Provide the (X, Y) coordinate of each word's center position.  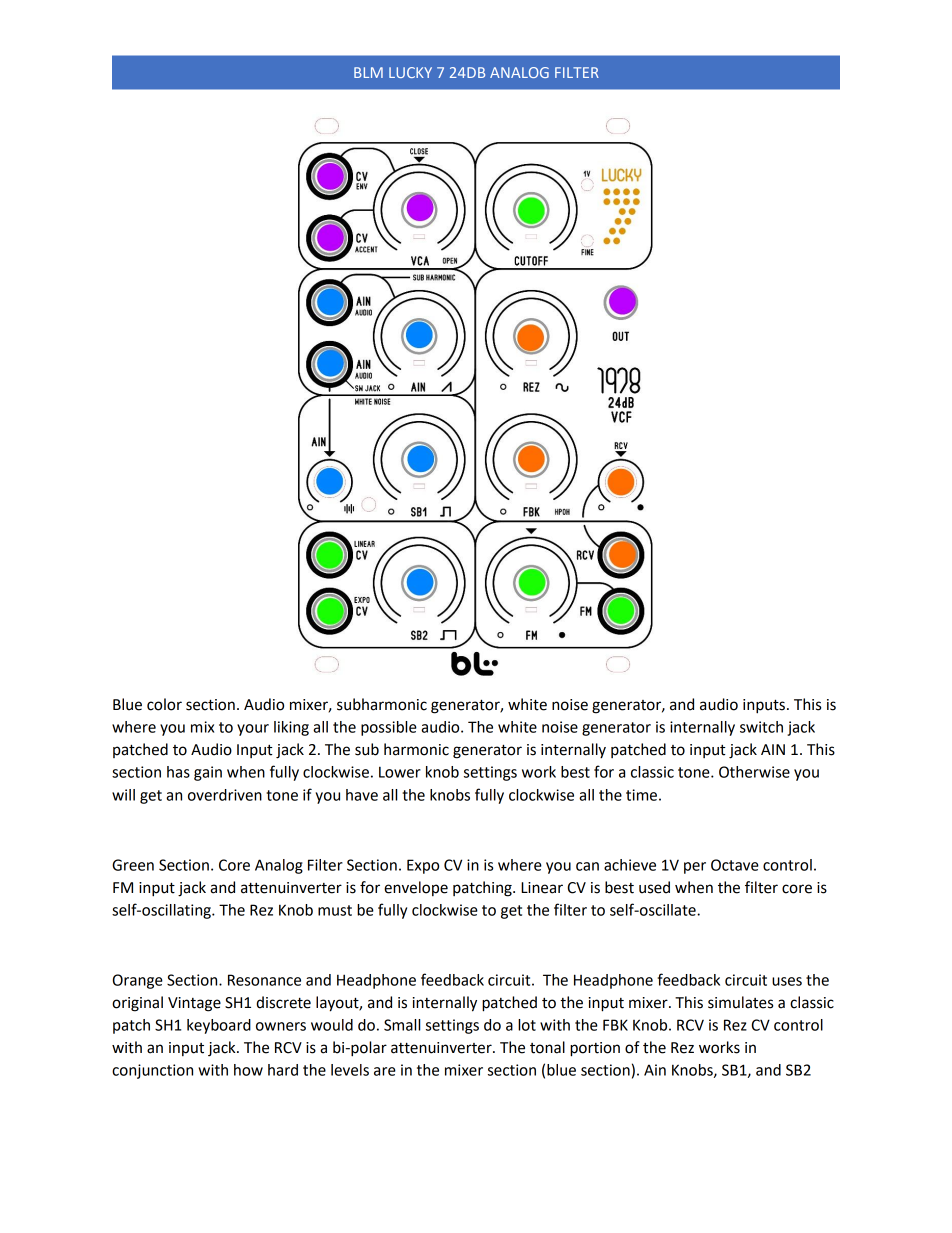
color (164, 704)
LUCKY (410, 72)
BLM (368, 72)
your (253, 730)
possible (389, 728)
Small (402, 1025)
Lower (400, 772)
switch (761, 727)
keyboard (219, 1026)
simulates (740, 1002)
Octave (735, 865)
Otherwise (754, 772)
